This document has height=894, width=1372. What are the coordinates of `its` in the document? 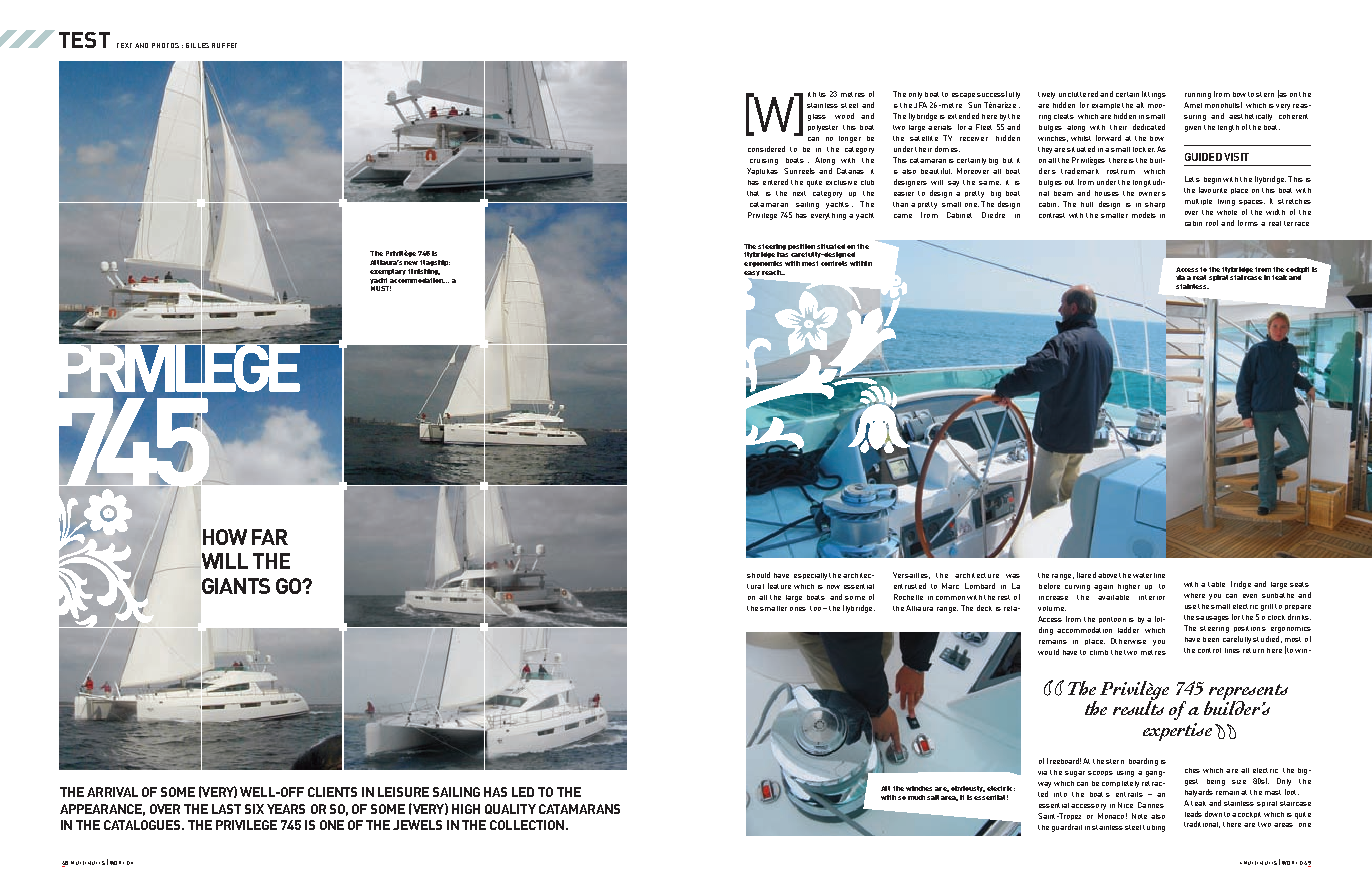 It's located at (822, 94).
